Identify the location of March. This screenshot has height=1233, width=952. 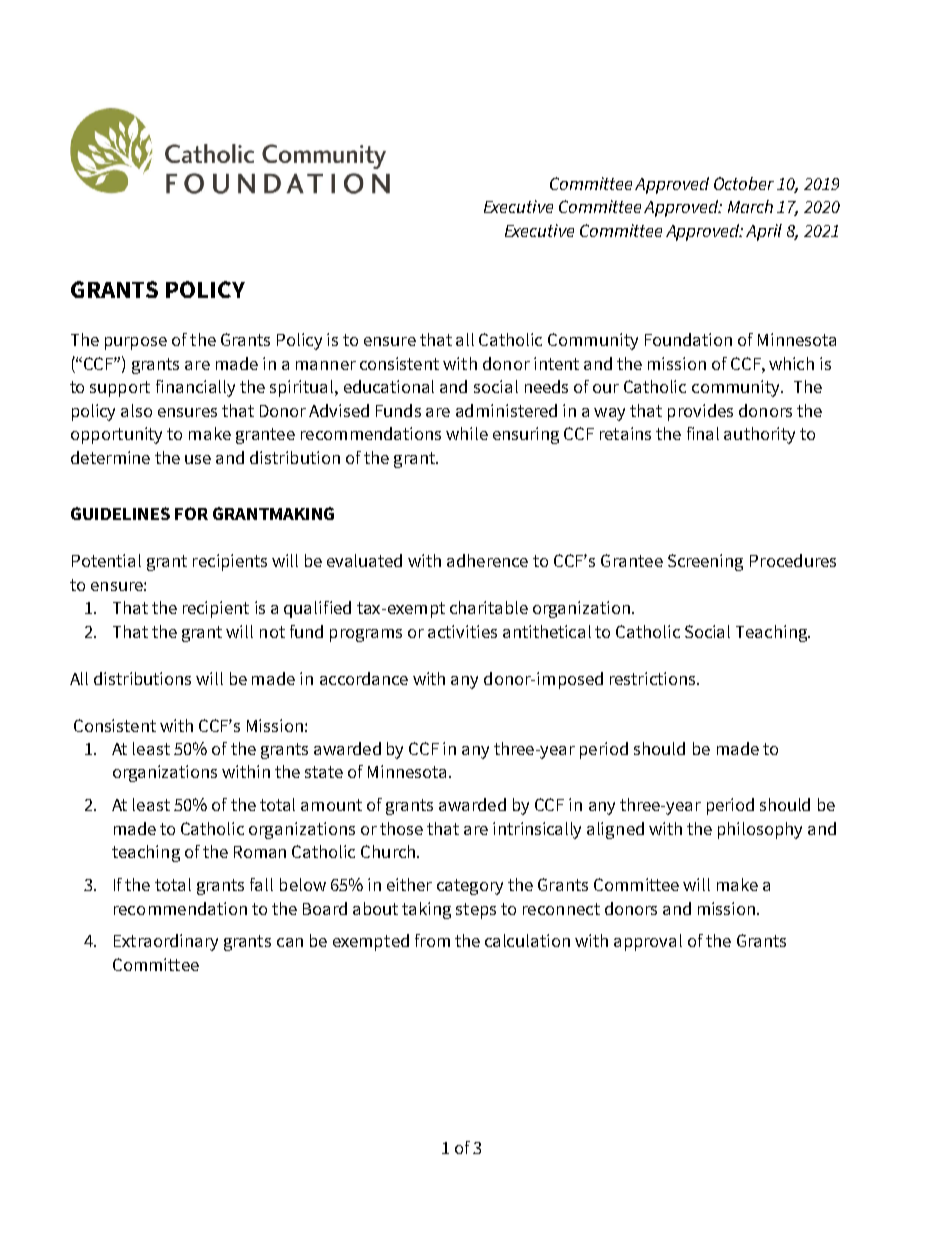
(750, 206).
